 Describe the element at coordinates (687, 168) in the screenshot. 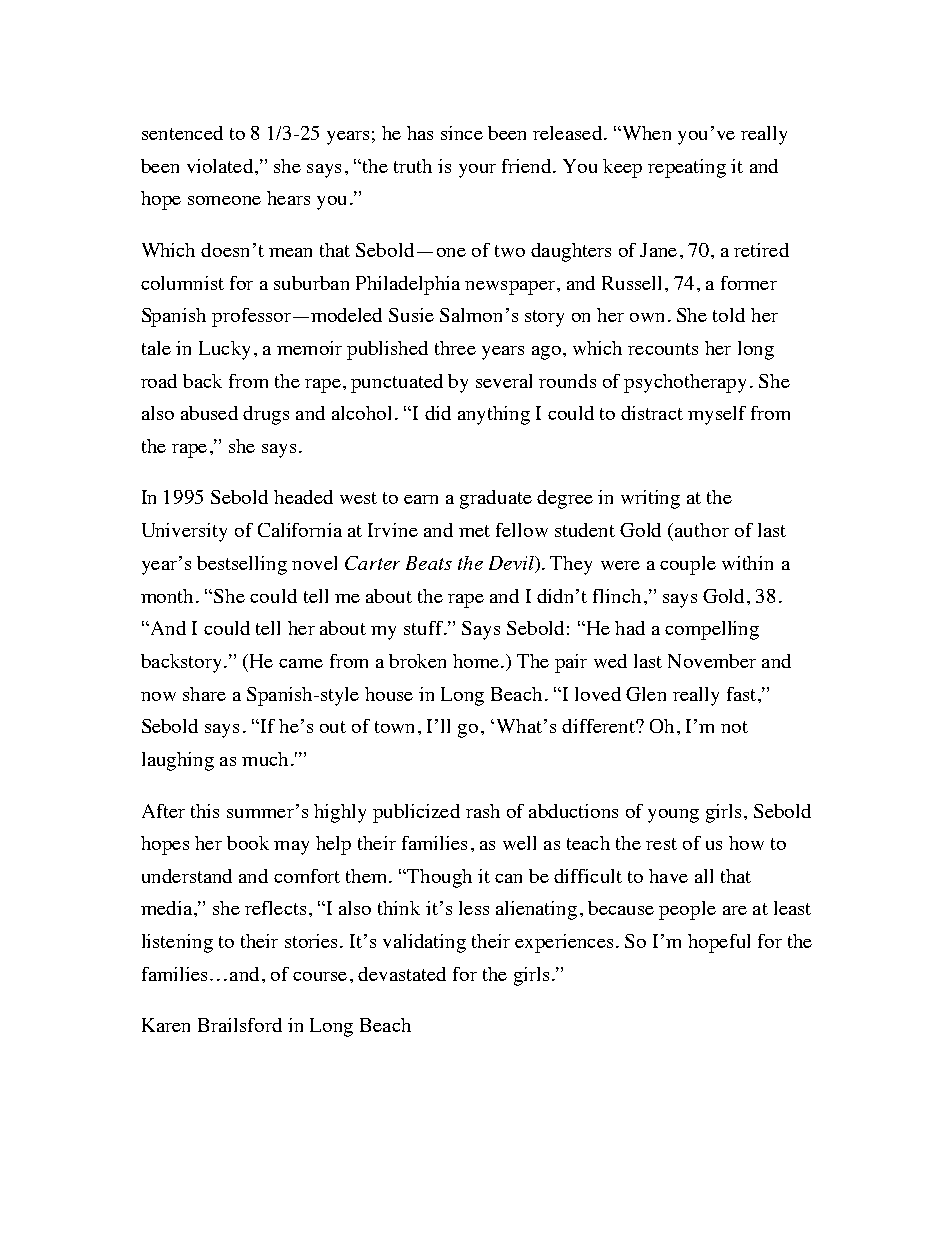

I see `repeating` at that location.
